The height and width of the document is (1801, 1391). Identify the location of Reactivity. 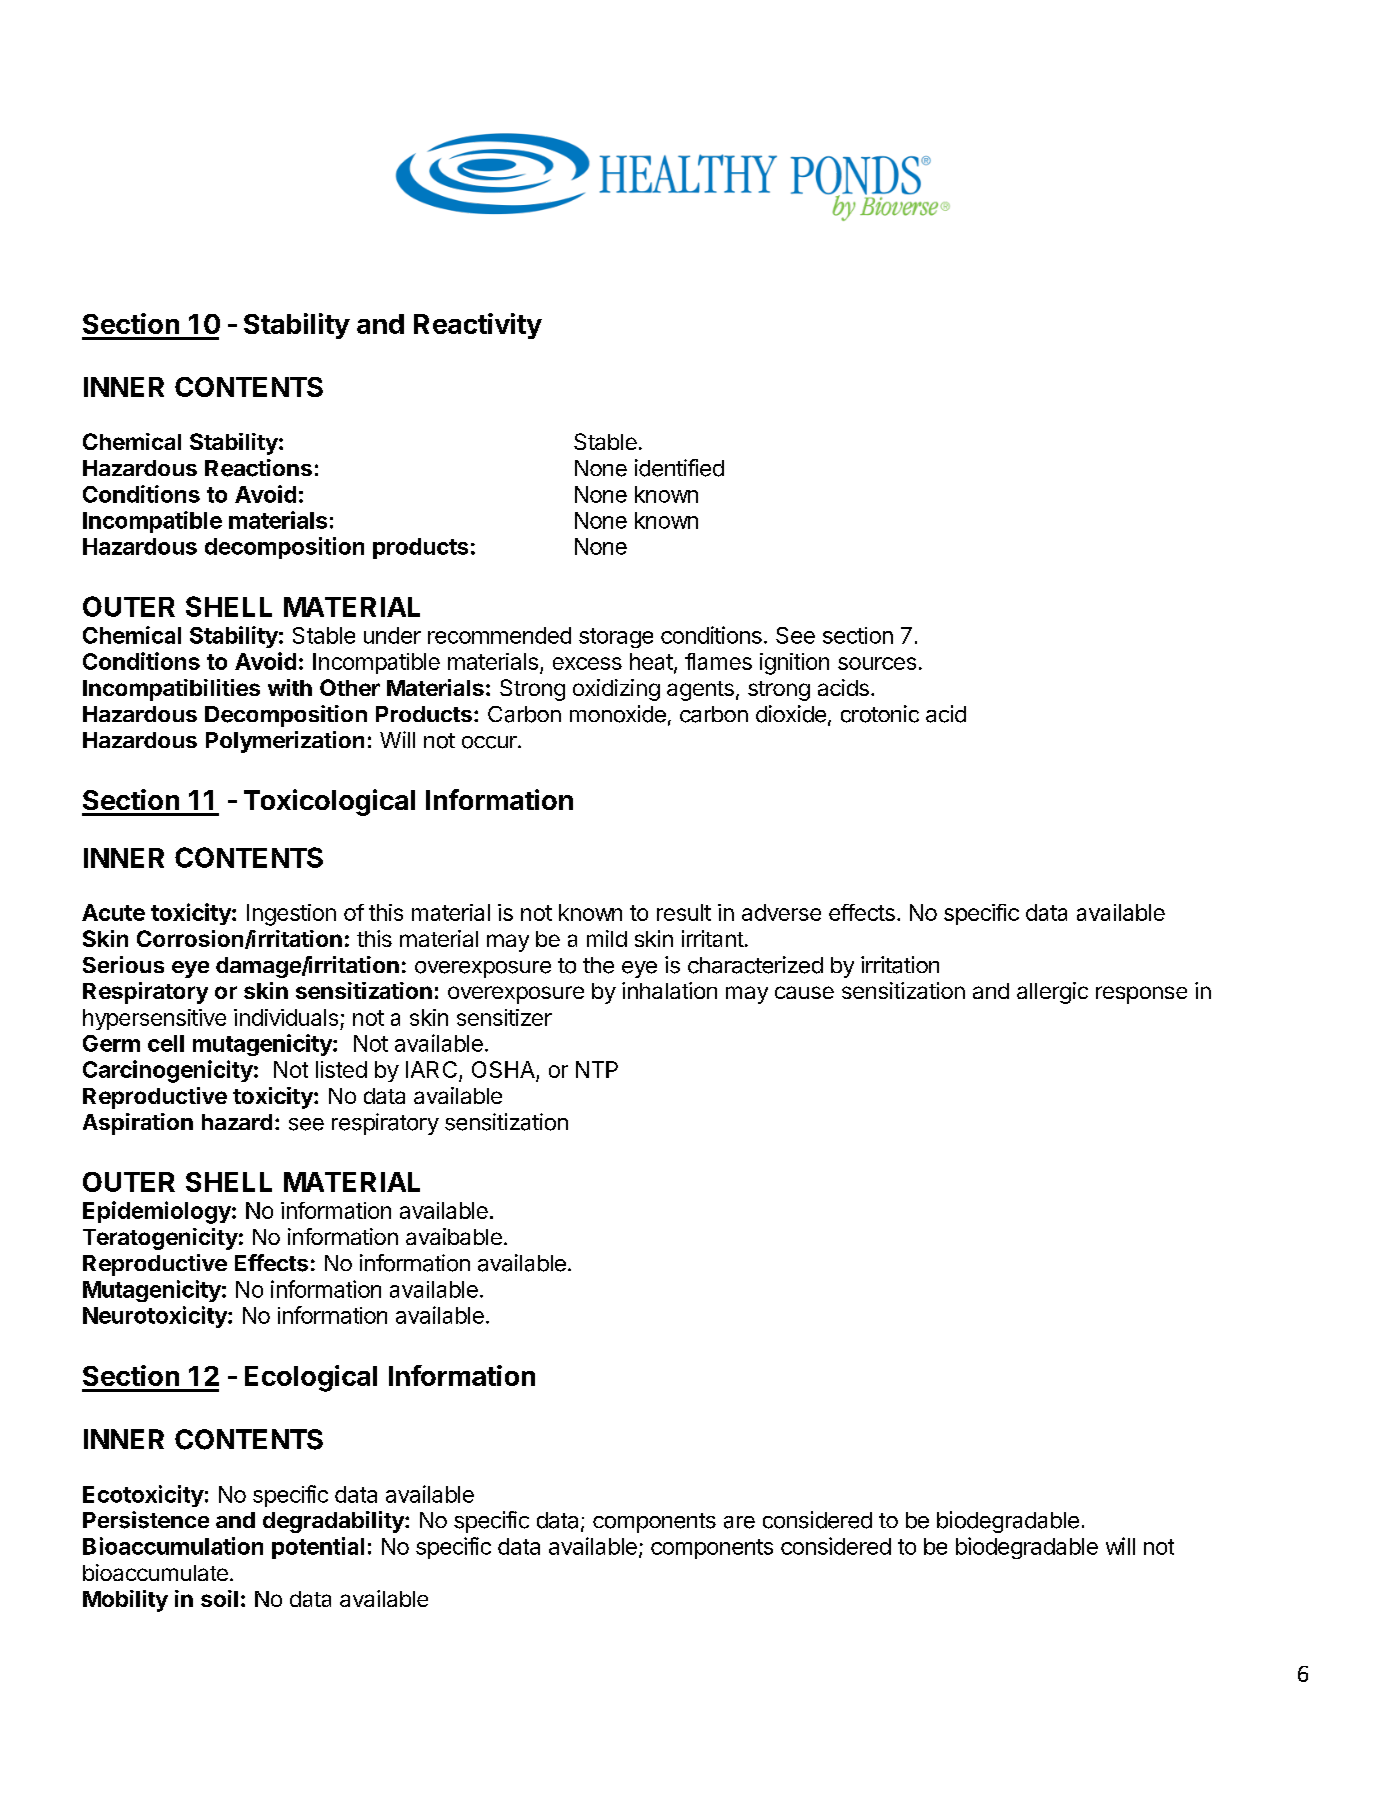
(478, 326).
